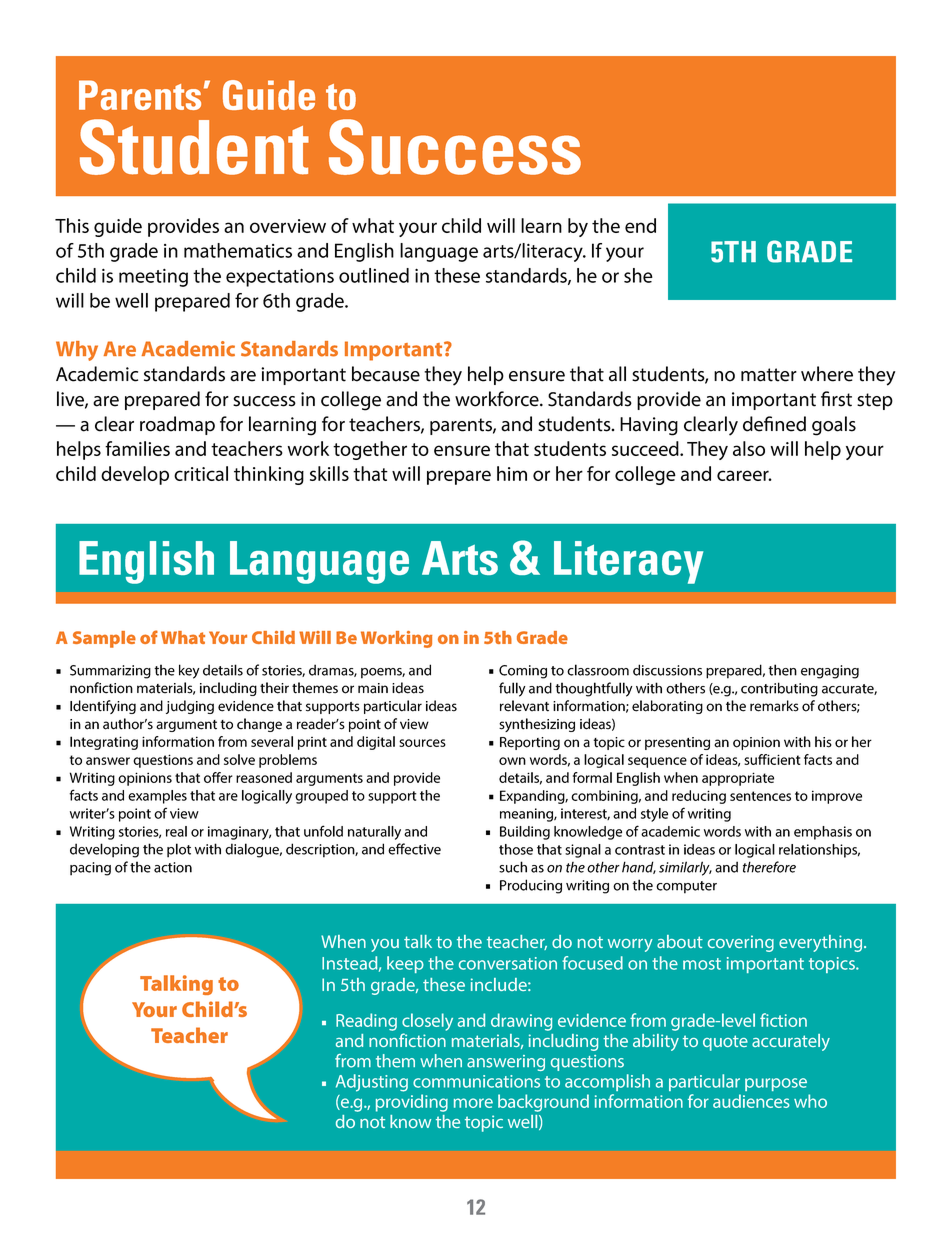  I want to click on meeting, so click(153, 277).
